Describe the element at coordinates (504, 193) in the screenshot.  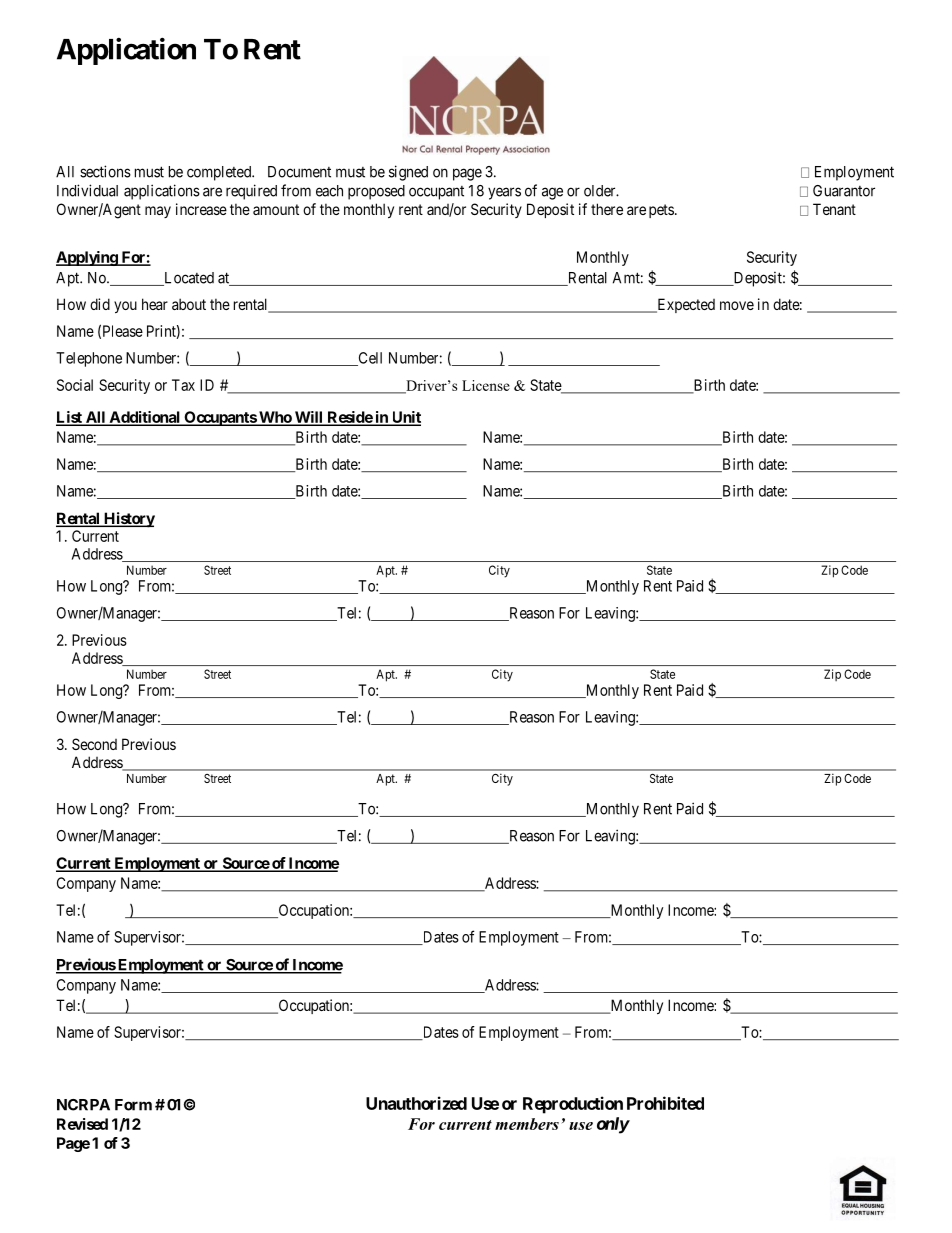
I see `years` at that location.
